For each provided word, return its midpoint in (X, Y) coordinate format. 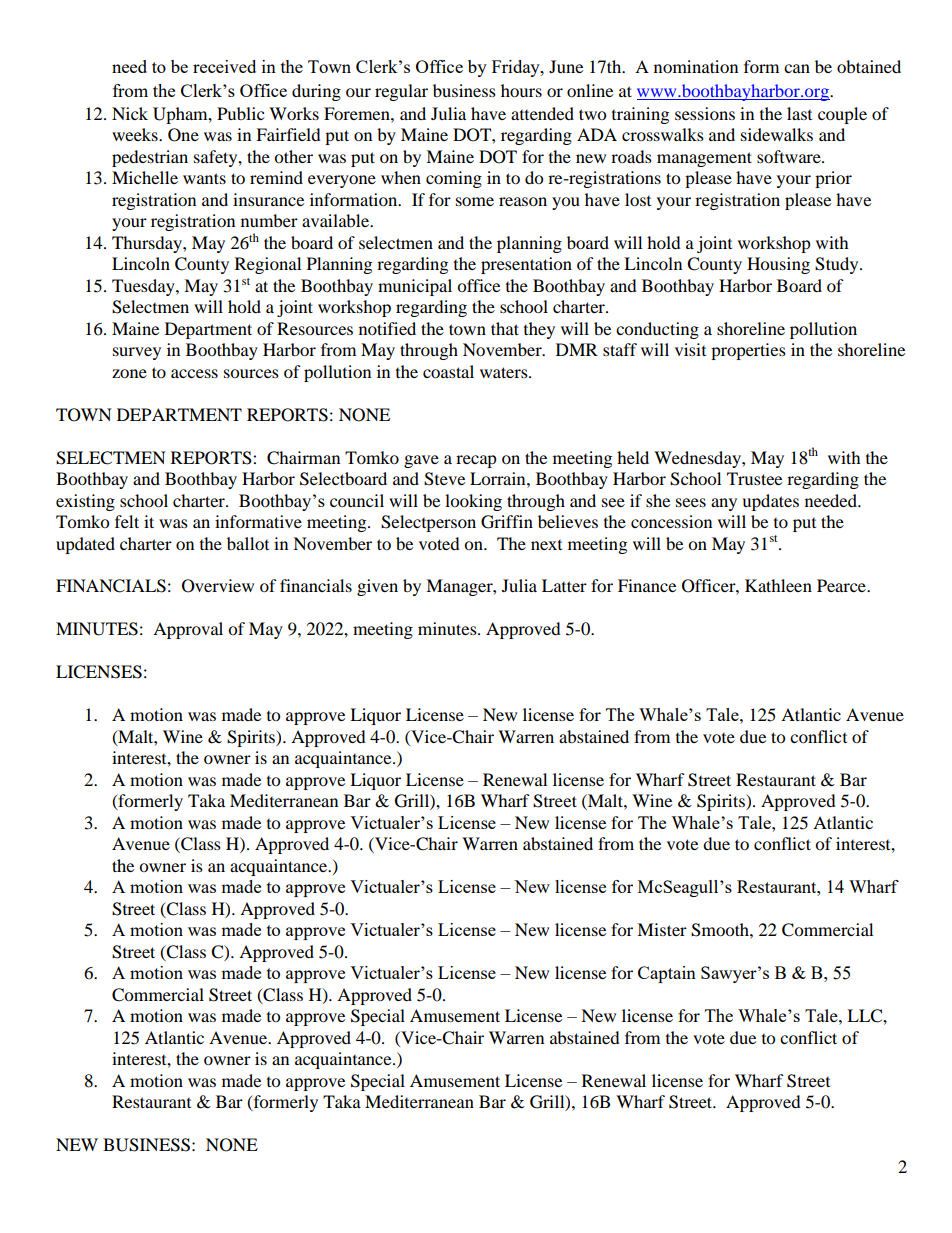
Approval (188, 630)
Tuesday (144, 287)
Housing (778, 265)
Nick (130, 113)
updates (770, 502)
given (377, 587)
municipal (415, 287)
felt (127, 521)
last (799, 113)
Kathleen (778, 585)
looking (473, 502)
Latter (564, 585)
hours (521, 90)
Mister (662, 929)
